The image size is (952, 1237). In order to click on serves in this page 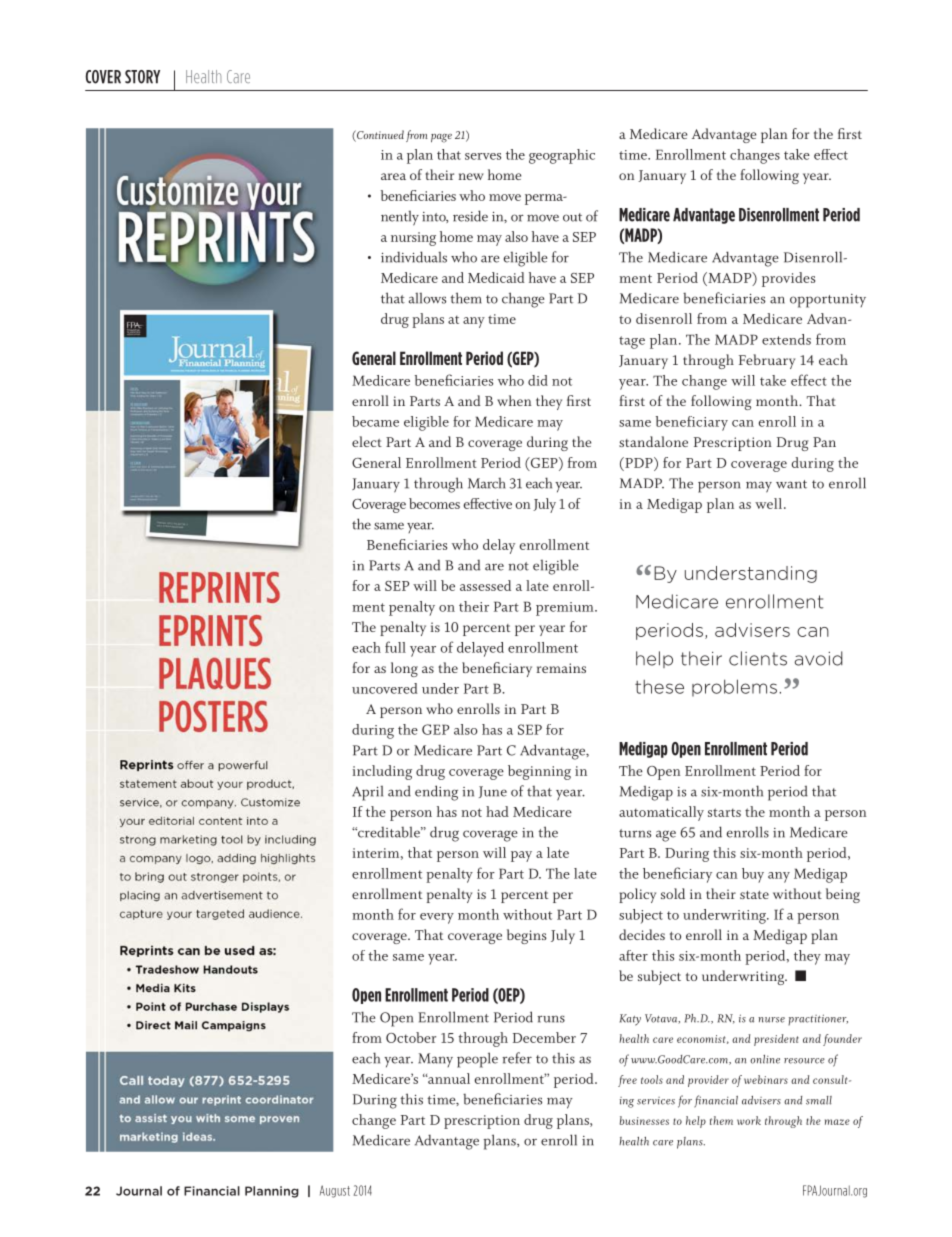, I will do `click(483, 156)`.
